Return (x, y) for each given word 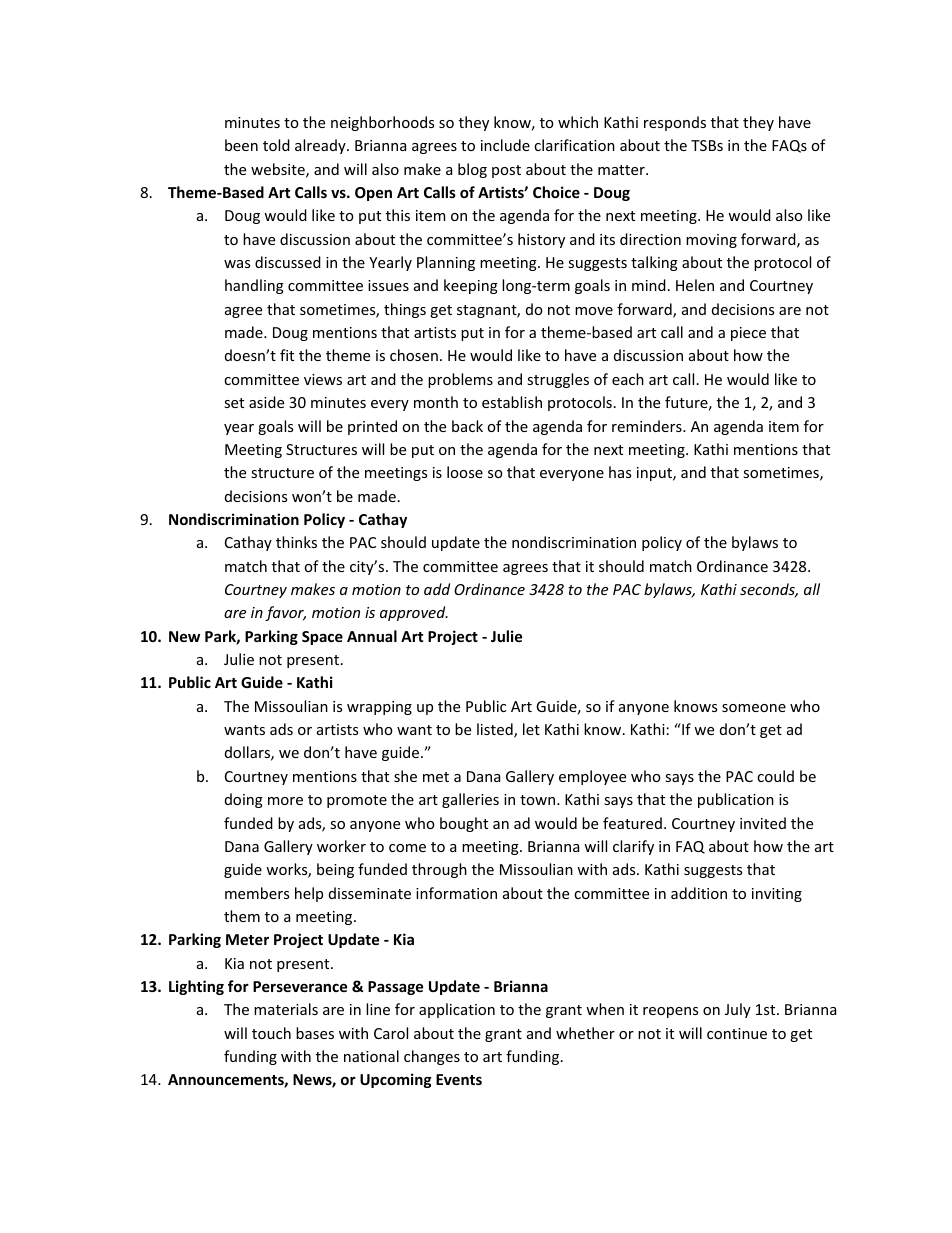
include (505, 145)
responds (675, 123)
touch (271, 1033)
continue (737, 1033)
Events (459, 1079)
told (276, 145)
